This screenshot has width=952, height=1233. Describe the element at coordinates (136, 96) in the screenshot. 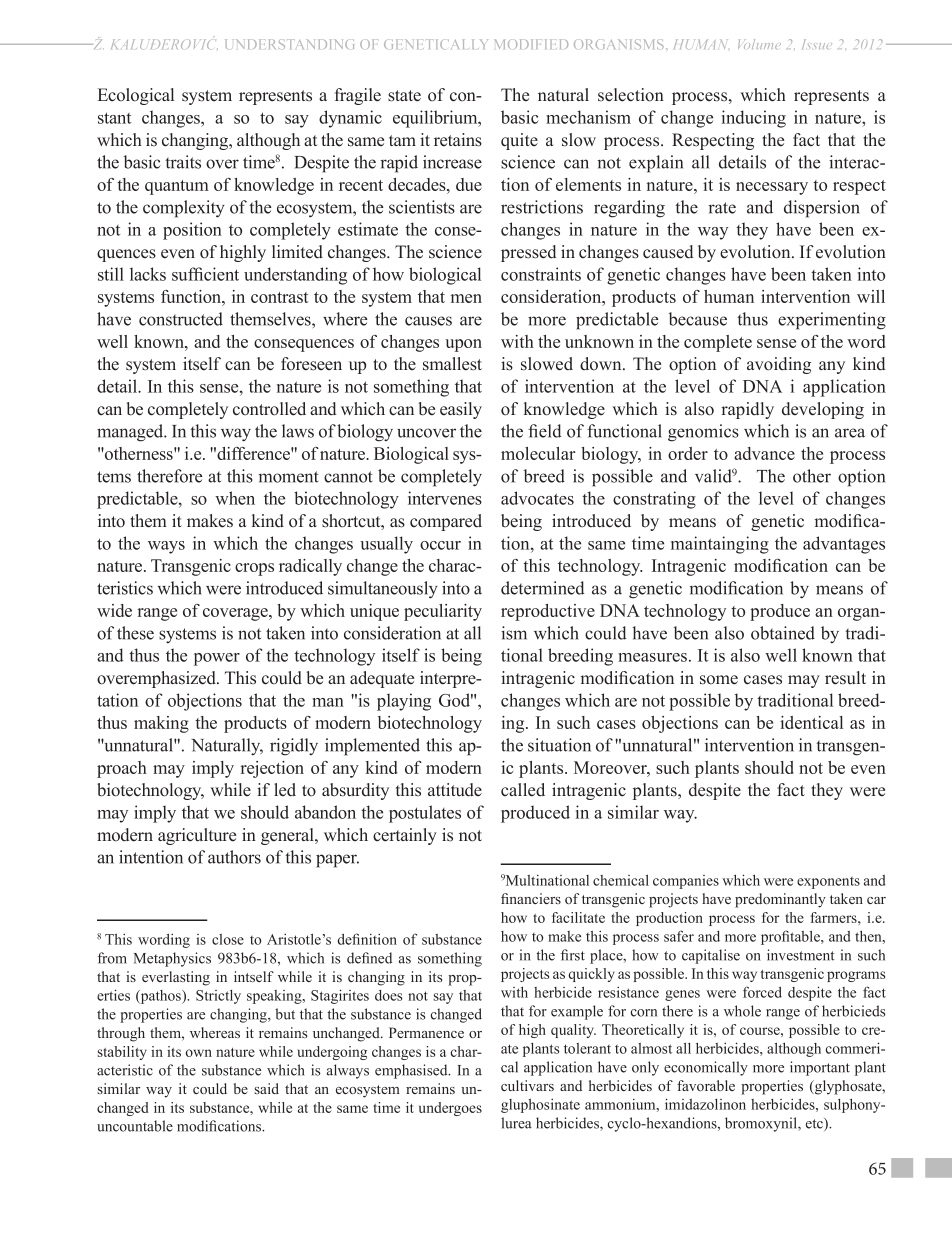

I see `Ecological` at that location.
